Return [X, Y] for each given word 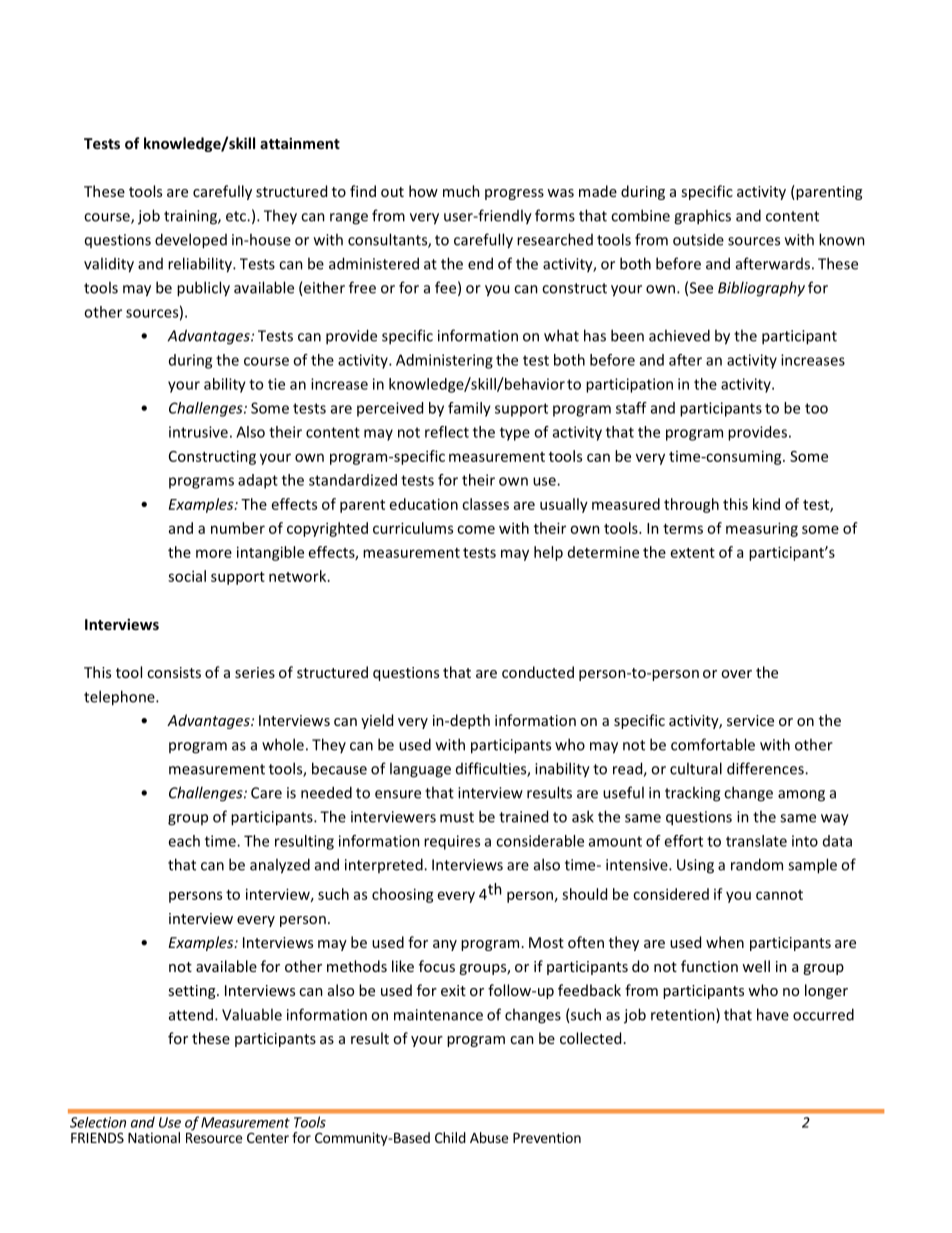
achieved [679, 335]
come [476, 529]
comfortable [713, 744]
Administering [444, 361]
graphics [702, 217]
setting [193, 992]
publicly [203, 289]
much [461, 191]
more [214, 553]
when [725, 942]
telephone [120, 698]
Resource [214, 1138]
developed [191, 241]
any [445, 945]
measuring [762, 529]
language [420, 770]
